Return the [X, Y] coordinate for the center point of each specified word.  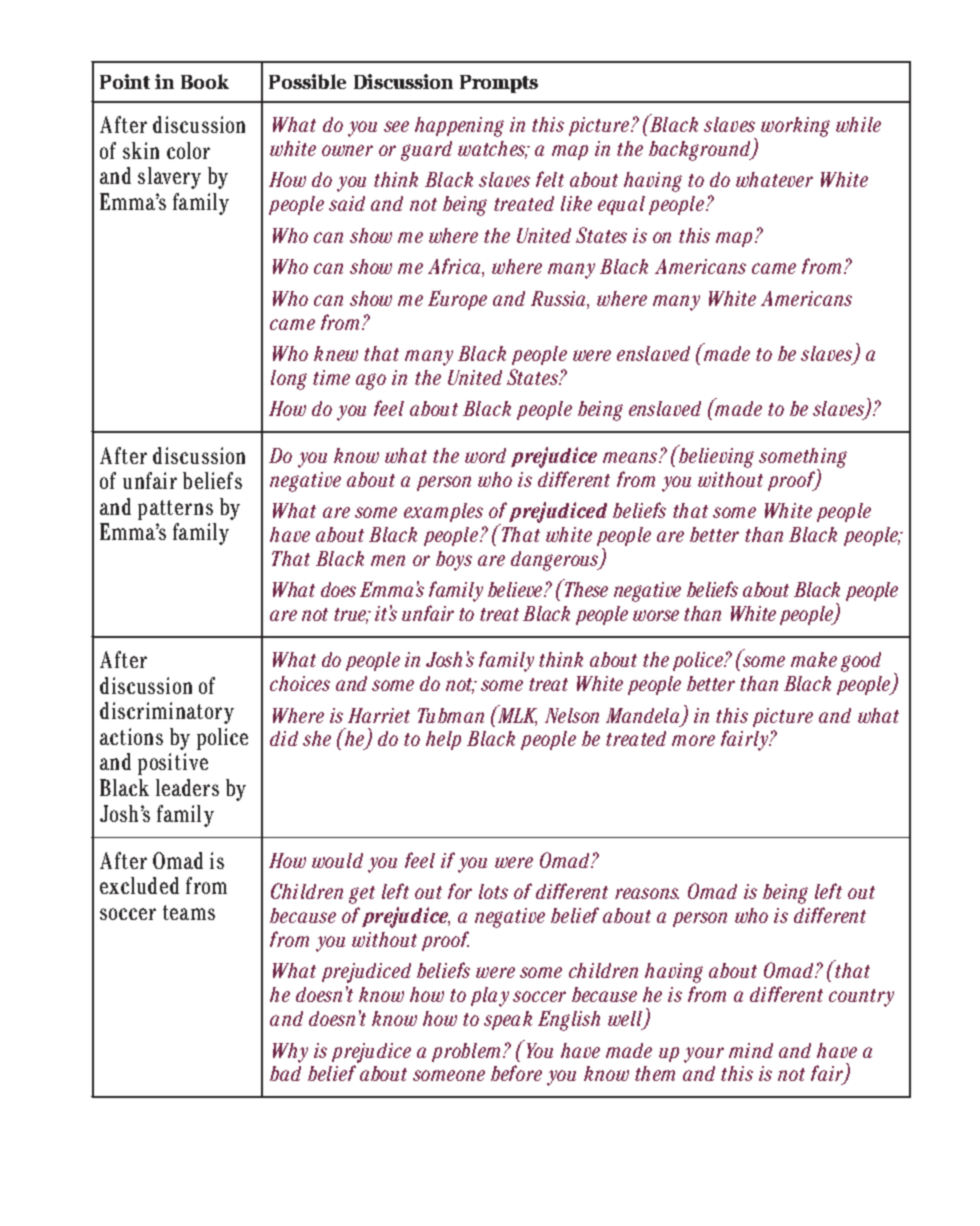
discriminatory [167, 713]
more [693, 740]
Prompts [499, 84]
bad [285, 1073]
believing [715, 456]
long [289, 380]
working [795, 127]
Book [205, 81]
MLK [516, 715]
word [485, 455]
